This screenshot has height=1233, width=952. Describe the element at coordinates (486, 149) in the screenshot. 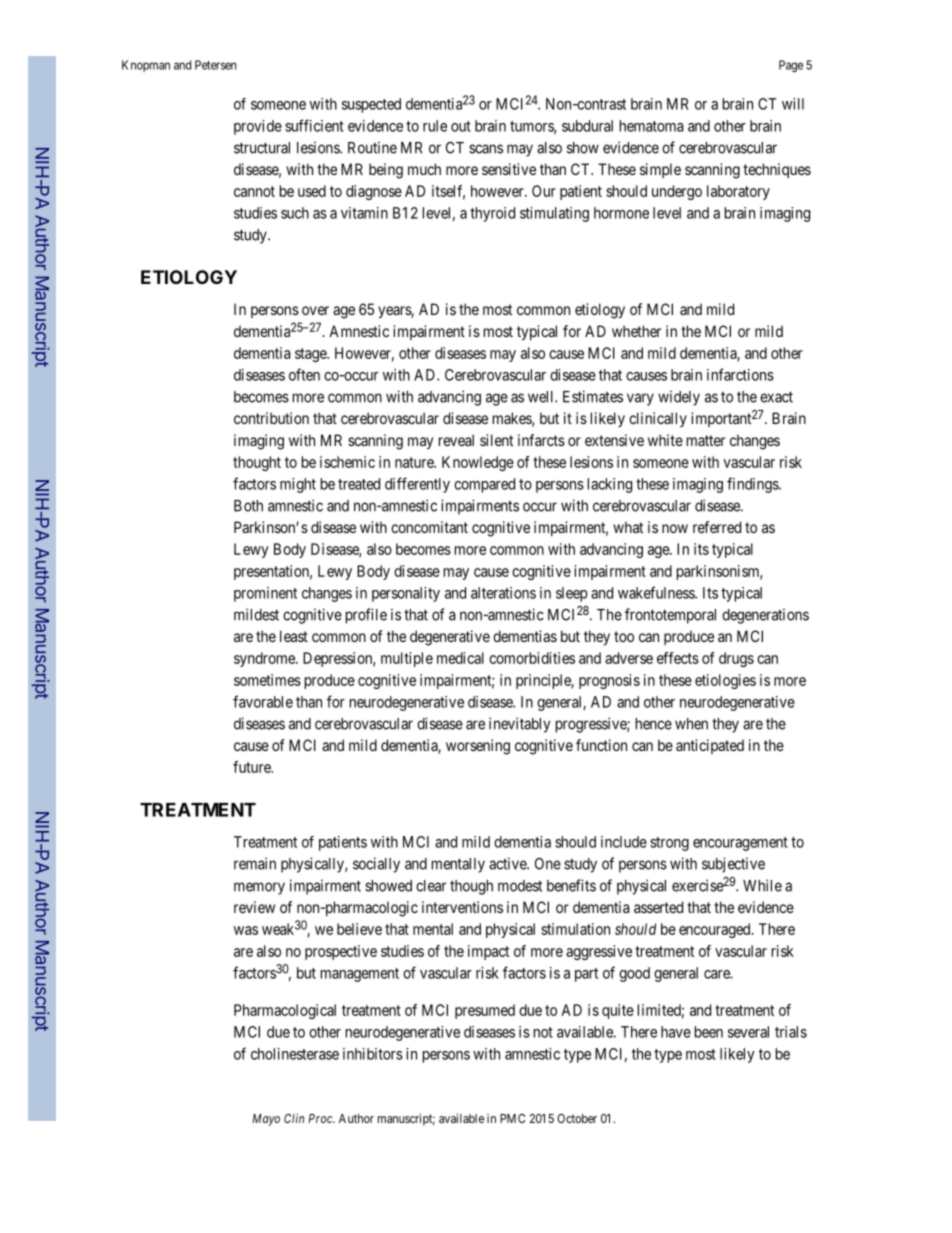

I see `scans` at that location.
